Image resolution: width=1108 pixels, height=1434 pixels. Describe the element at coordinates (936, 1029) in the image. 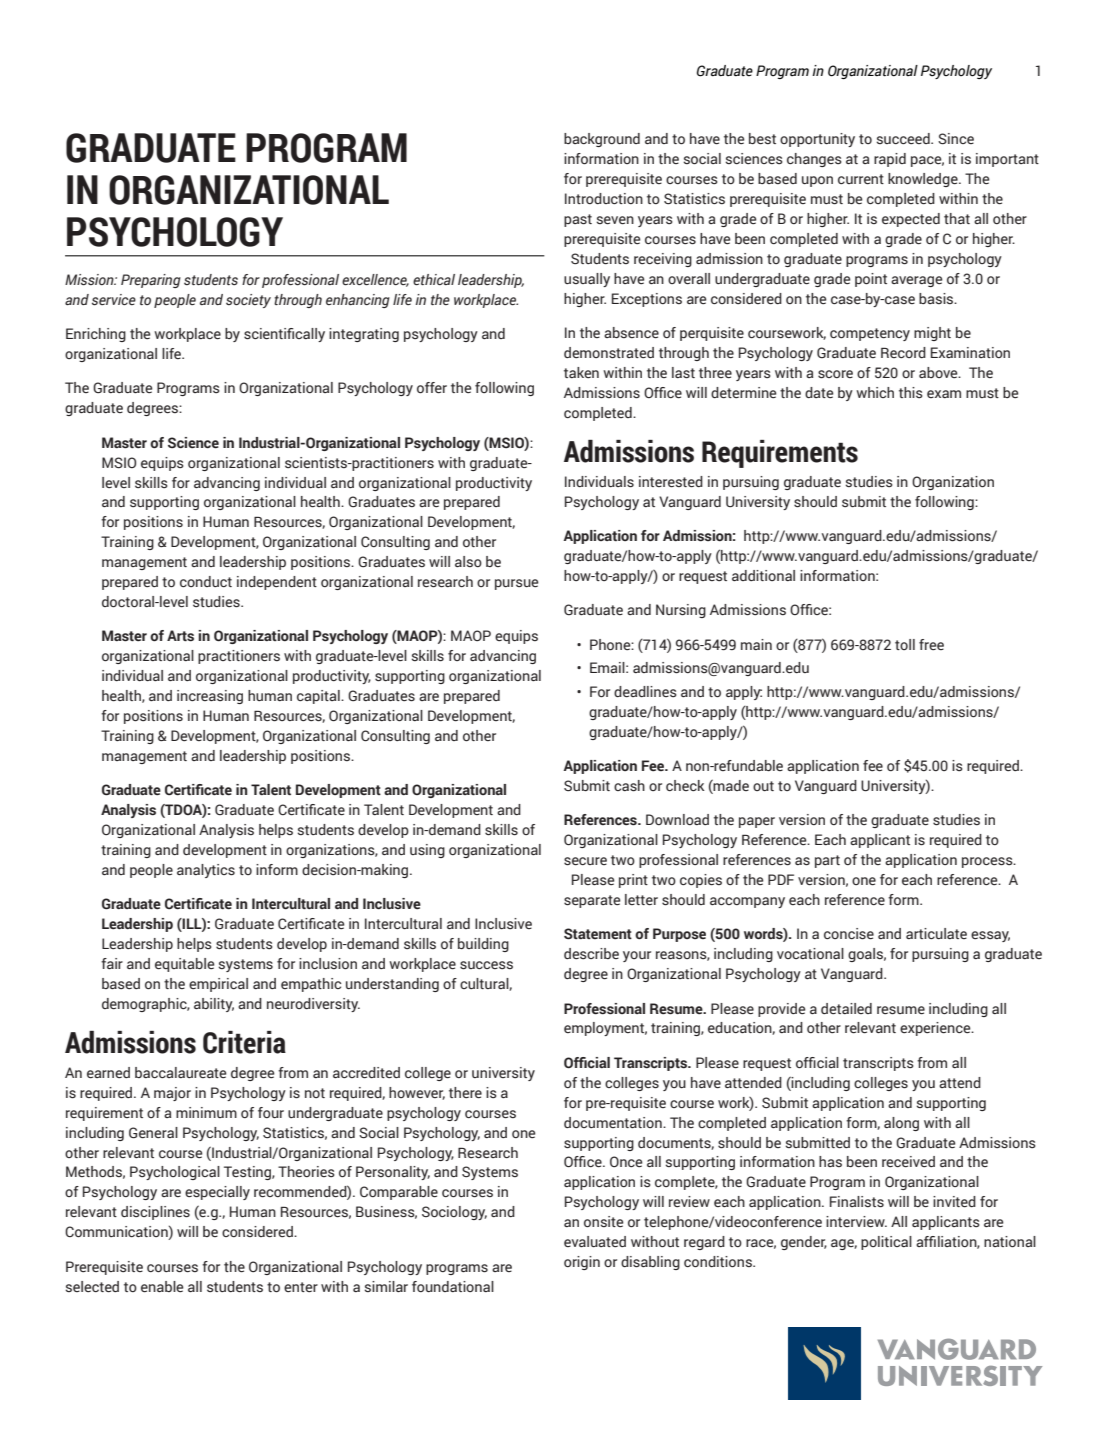

I see `experience` at that location.
